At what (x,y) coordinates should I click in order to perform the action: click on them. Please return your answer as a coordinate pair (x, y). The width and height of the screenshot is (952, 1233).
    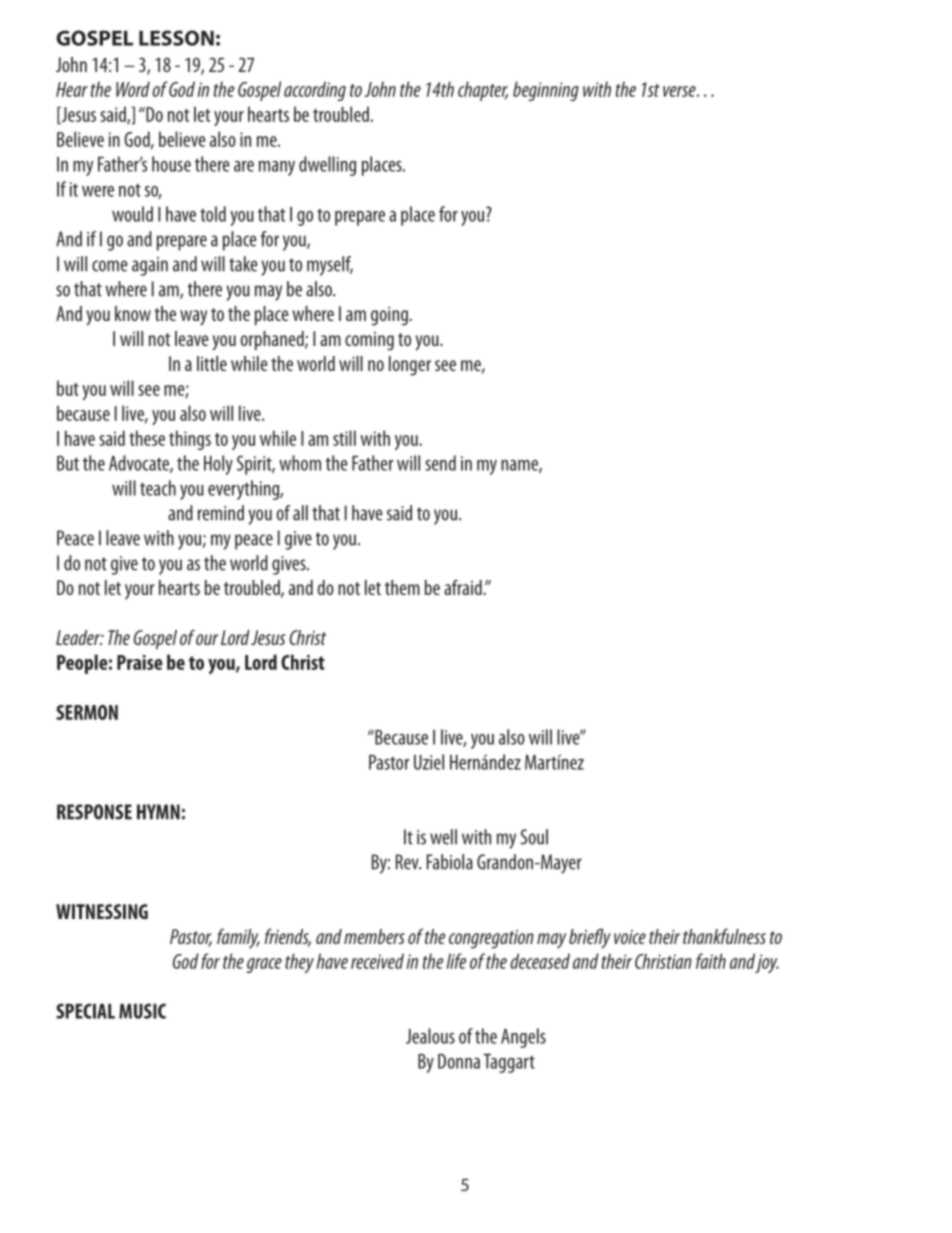
    Looking at the image, I should click on (402, 587).
